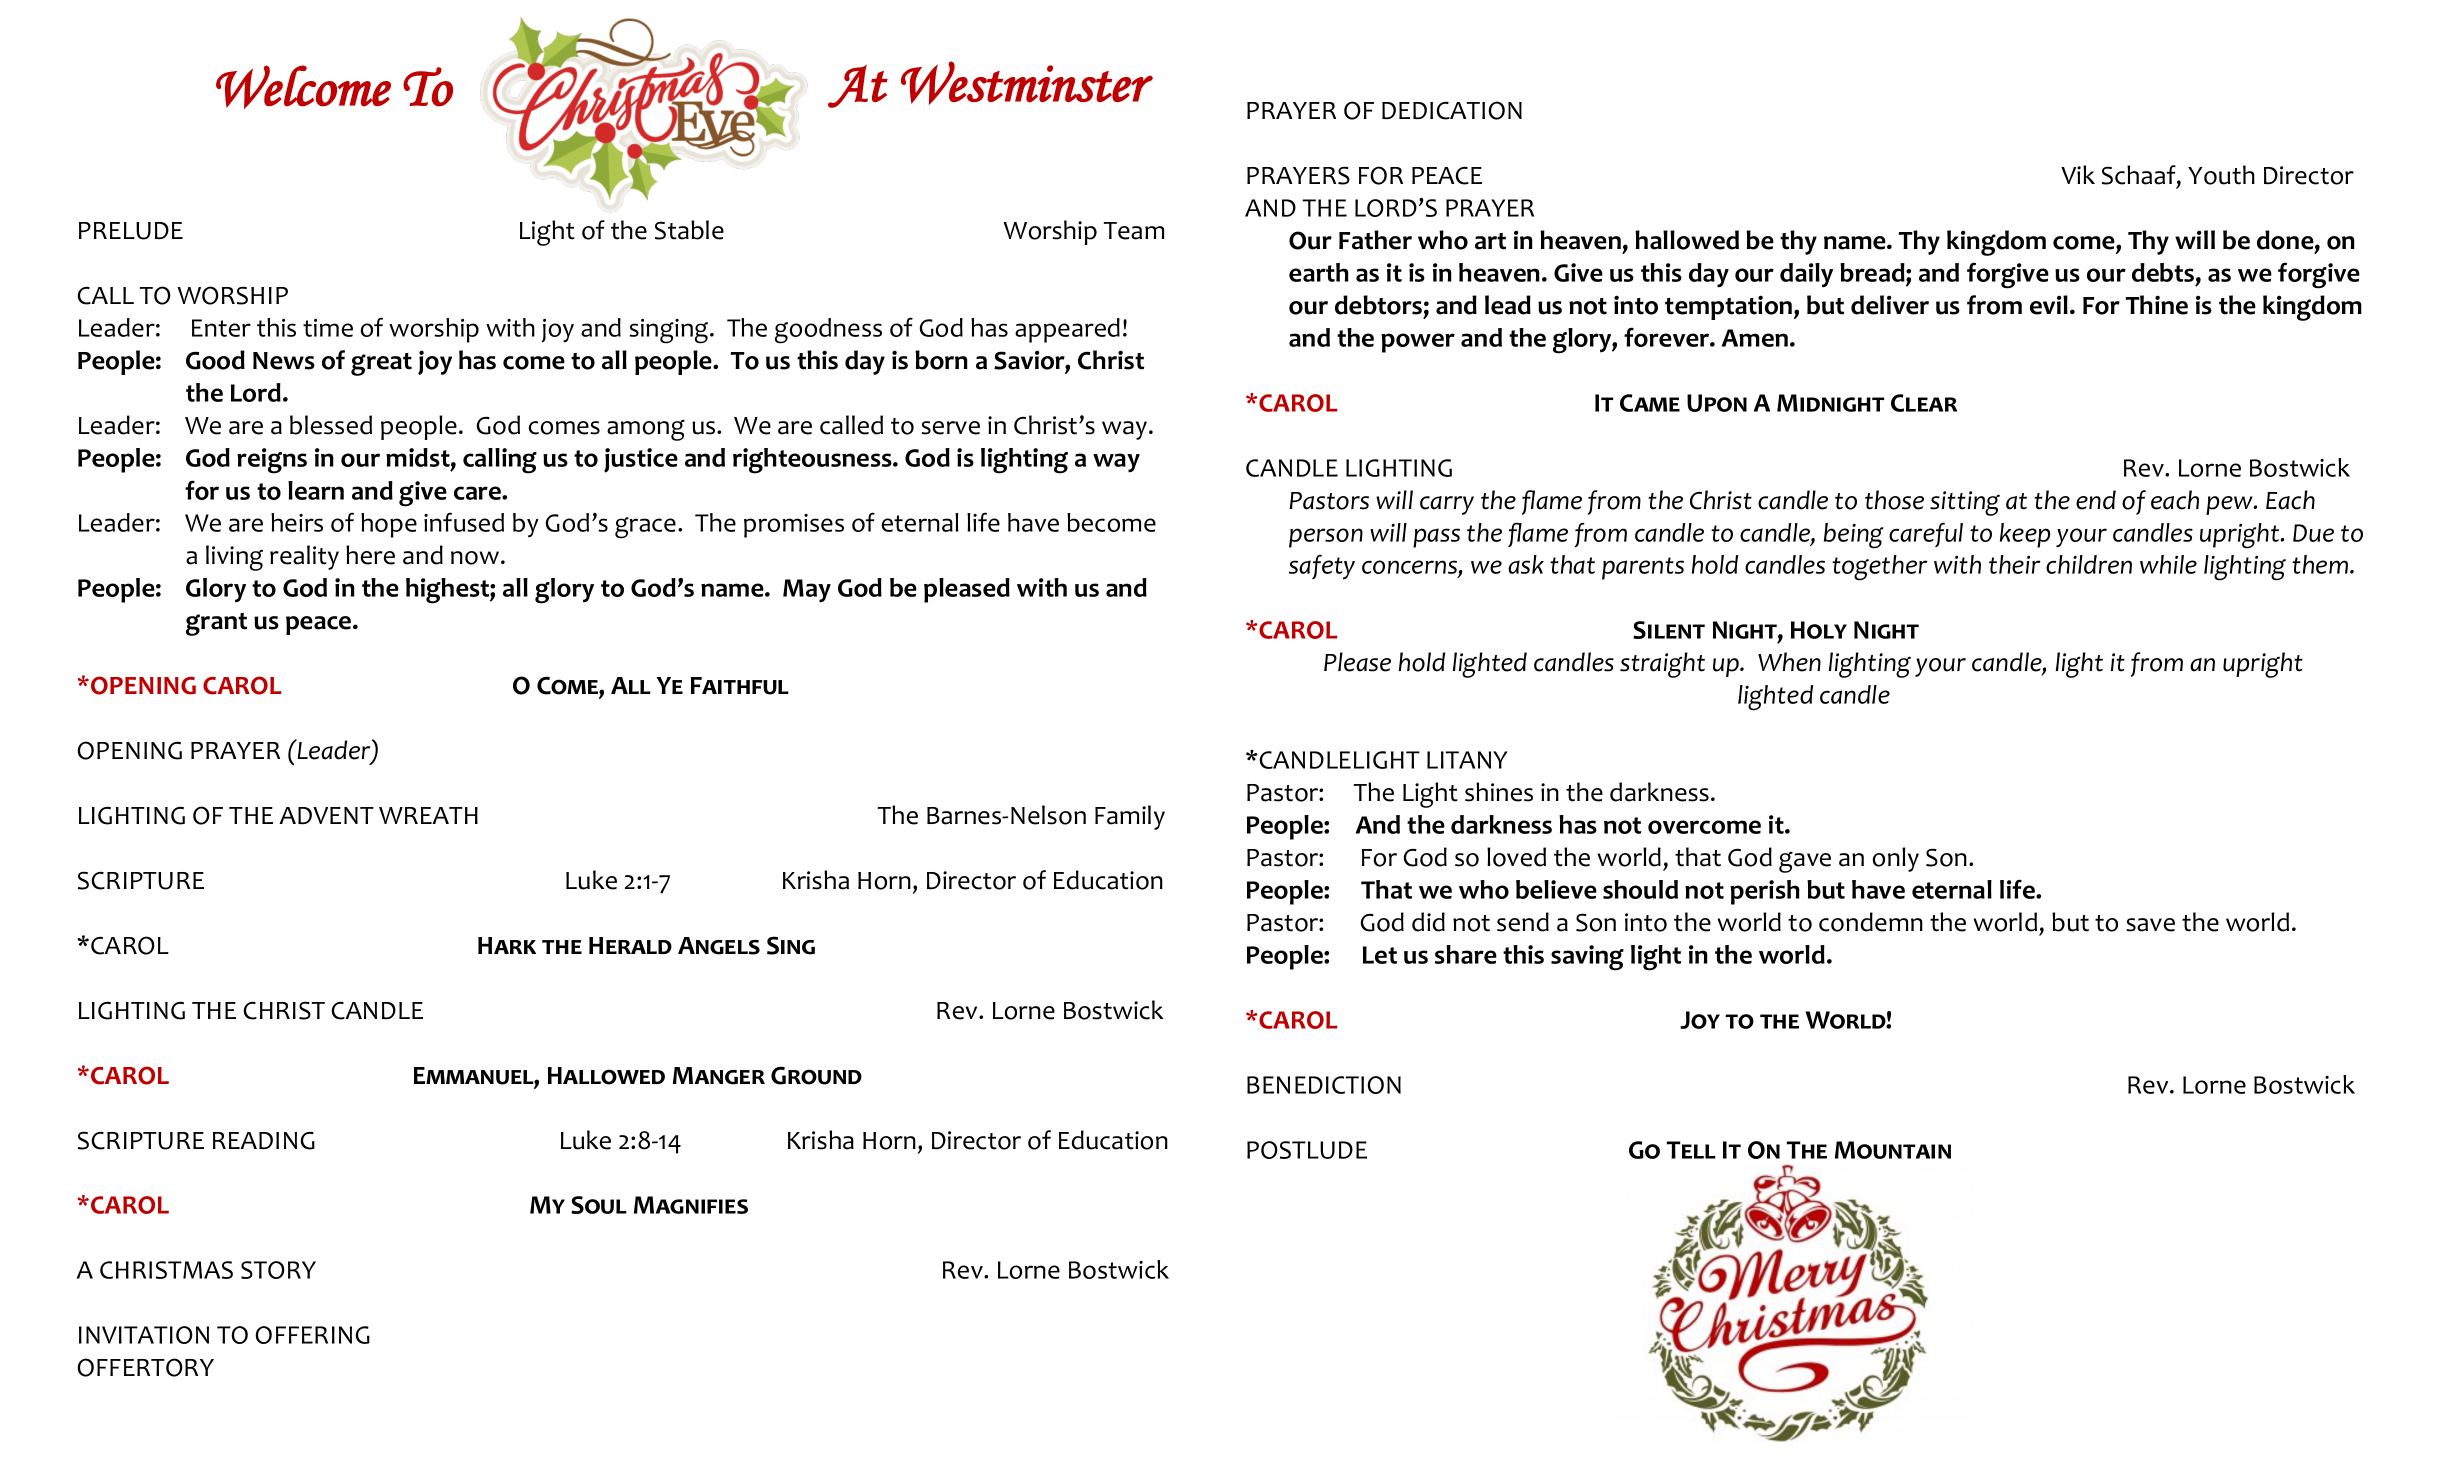 This screenshot has width=2437, height=1480. I want to click on PRELUDE, so click(131, 231).
